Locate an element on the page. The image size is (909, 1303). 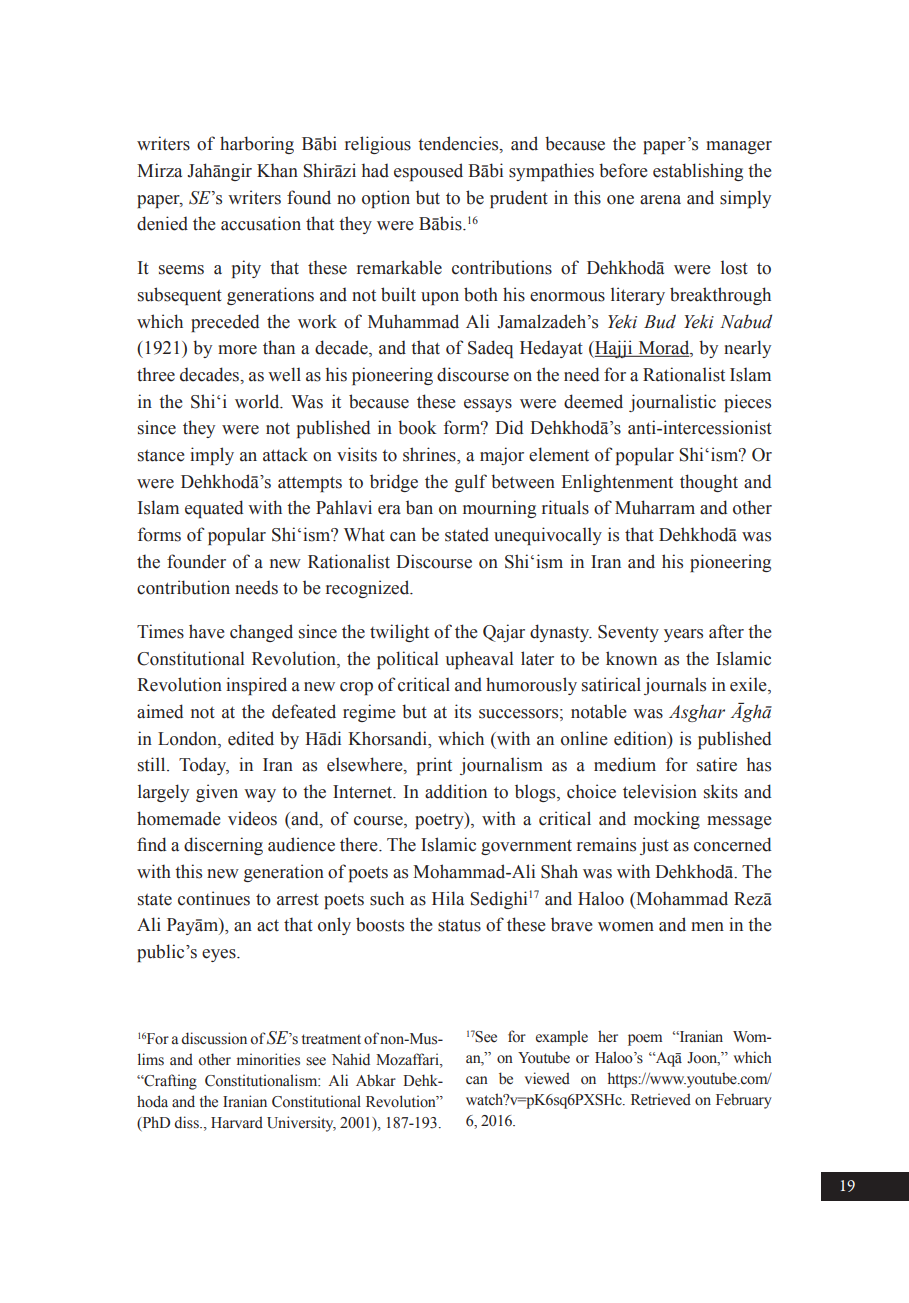
gulf is located at coordinates (471, 483).
